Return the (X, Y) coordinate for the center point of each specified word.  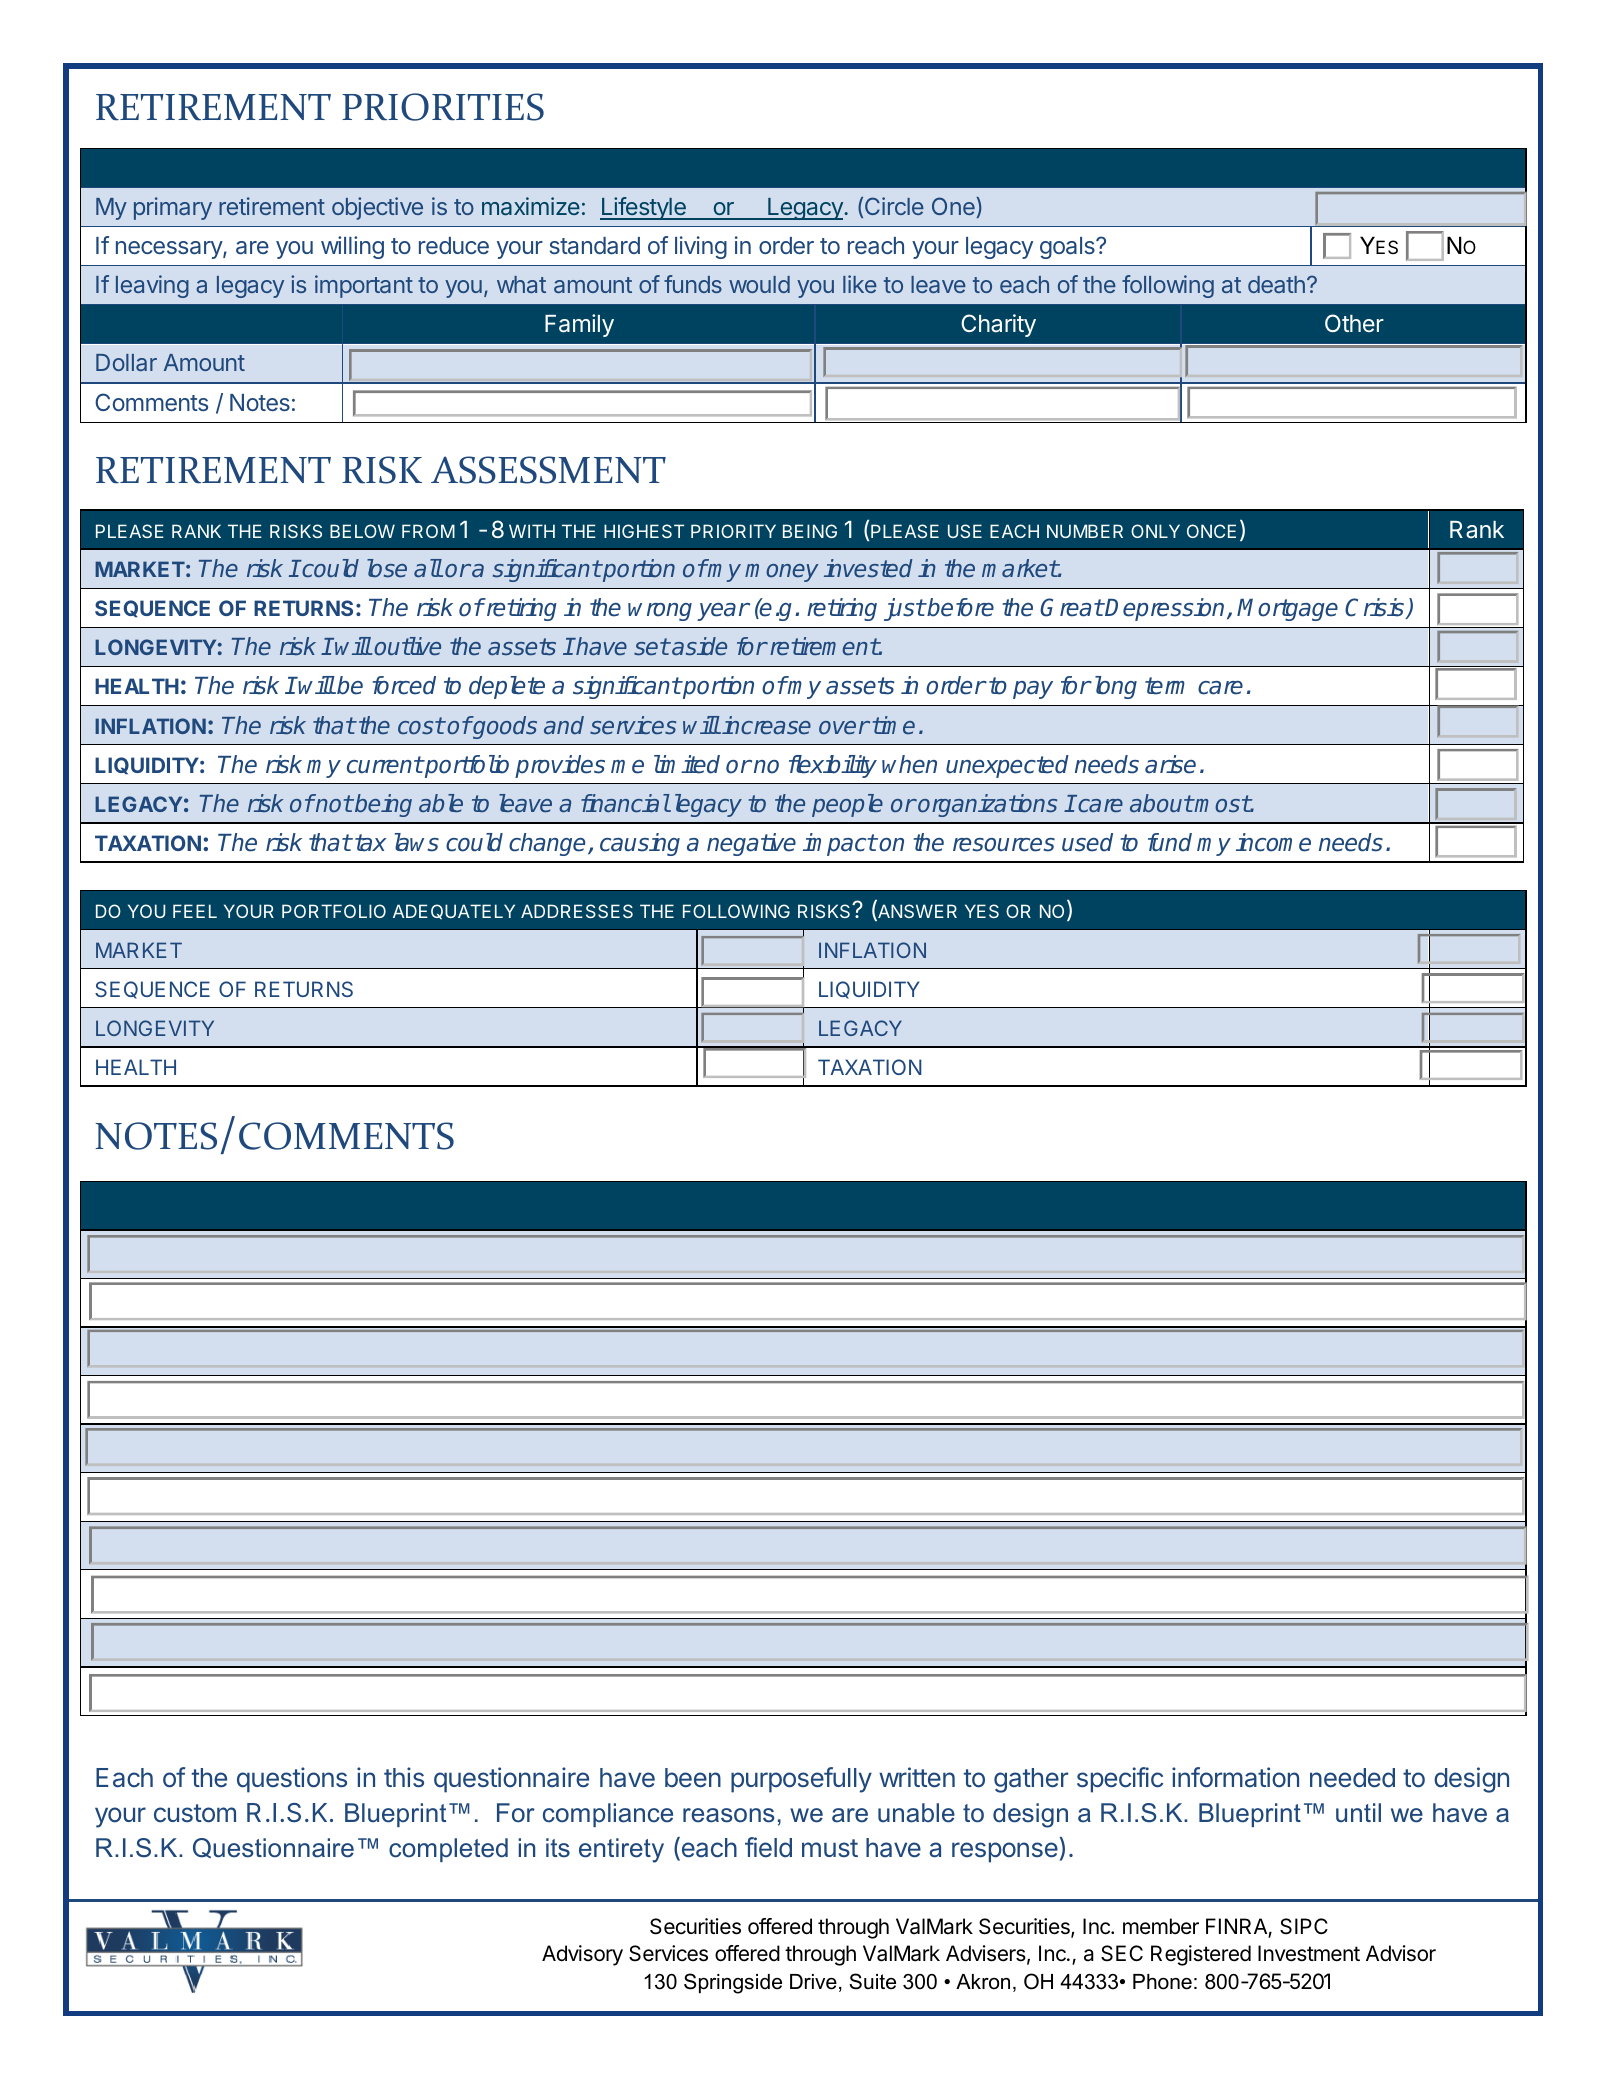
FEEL (195, 911)
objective (377, 208)
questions (292, 1780)
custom (195, 1813)
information (1235, 1777)
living (701, 247)
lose (387, 568)
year (723, 612)
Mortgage (1287, 610)
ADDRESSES (577, 911)
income (1273, 842)
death (1276, 284)
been (693, 1778)
